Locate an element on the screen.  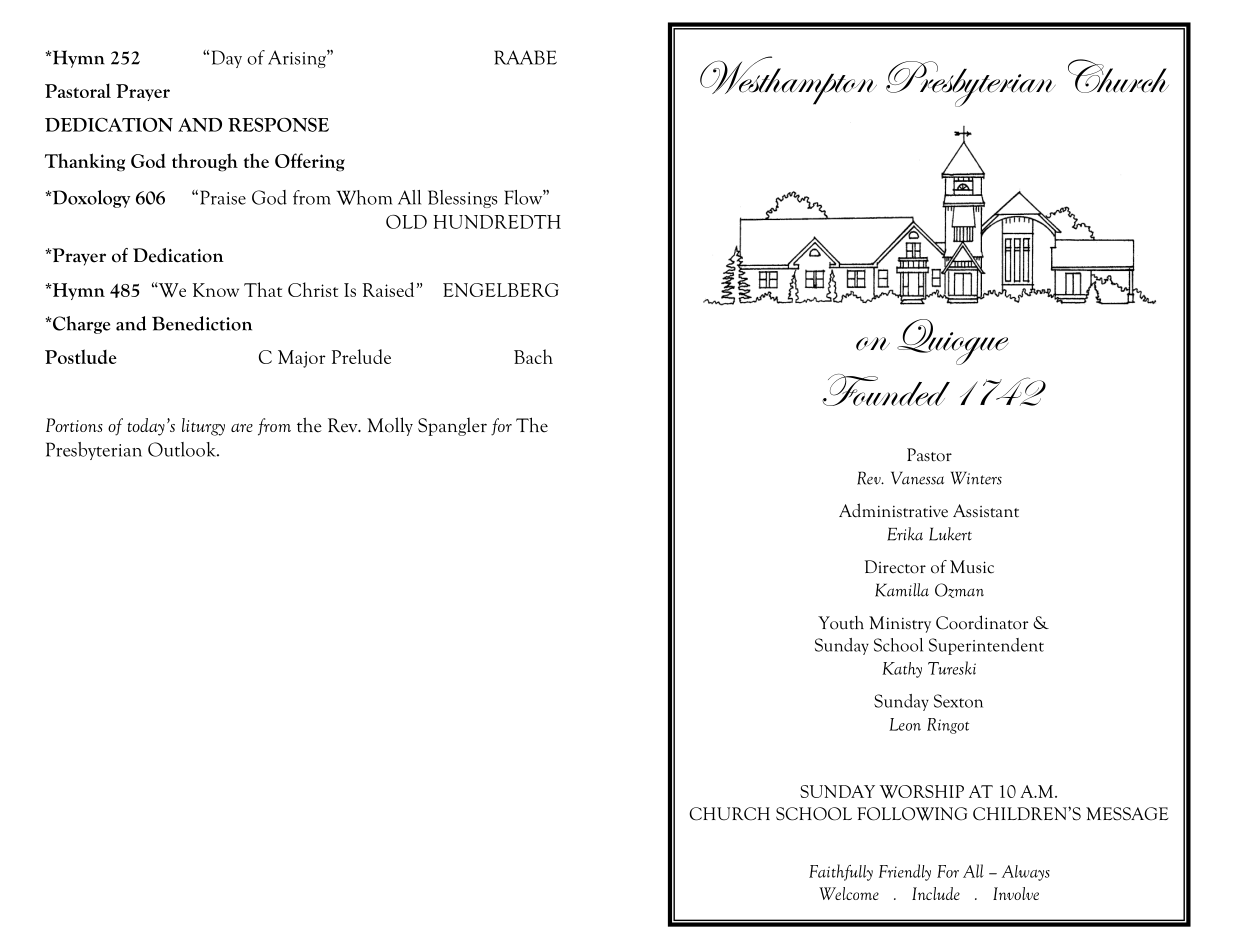
Music is located at coordinates (972, 567).
